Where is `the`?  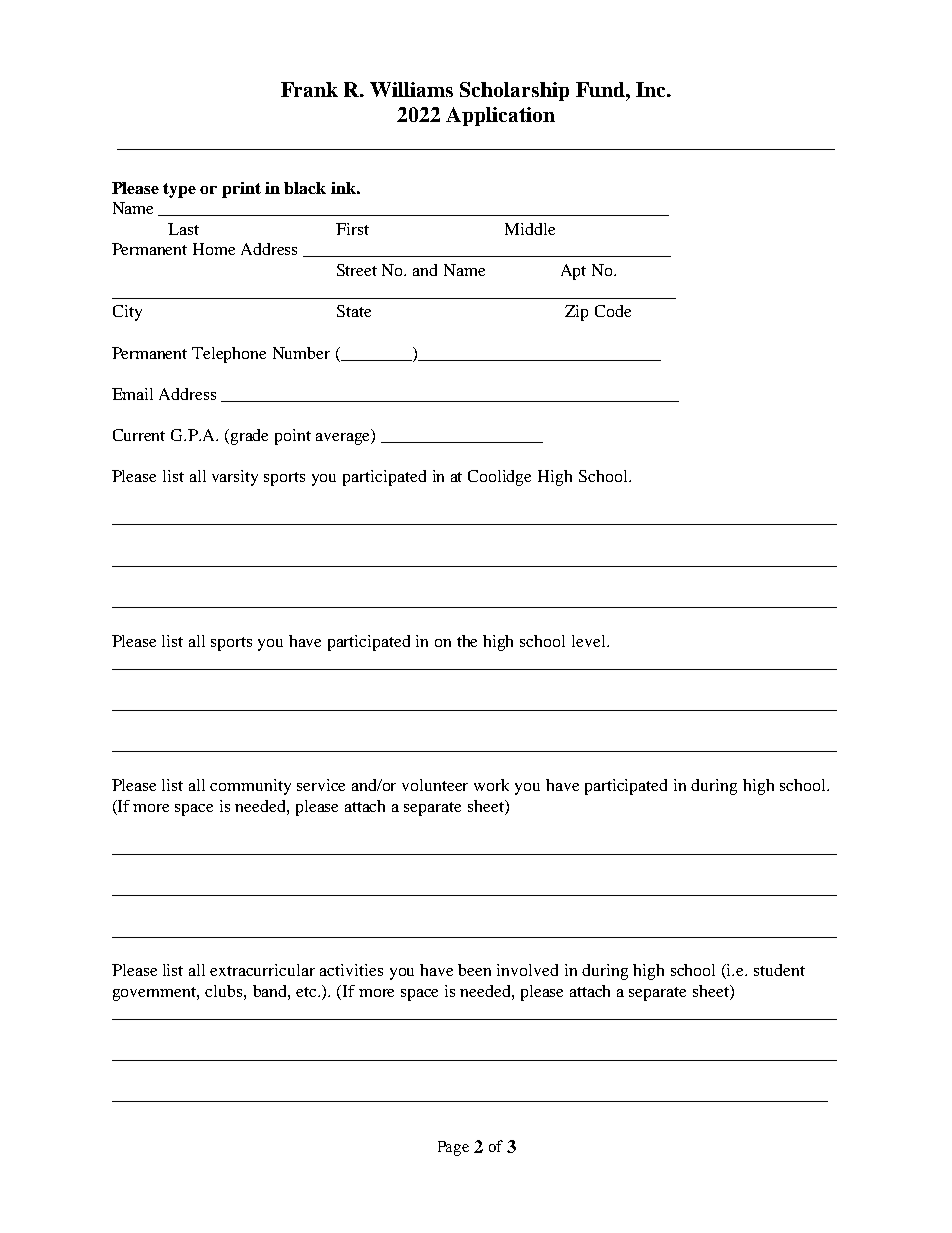 the is located at coordinates (467, 641).
